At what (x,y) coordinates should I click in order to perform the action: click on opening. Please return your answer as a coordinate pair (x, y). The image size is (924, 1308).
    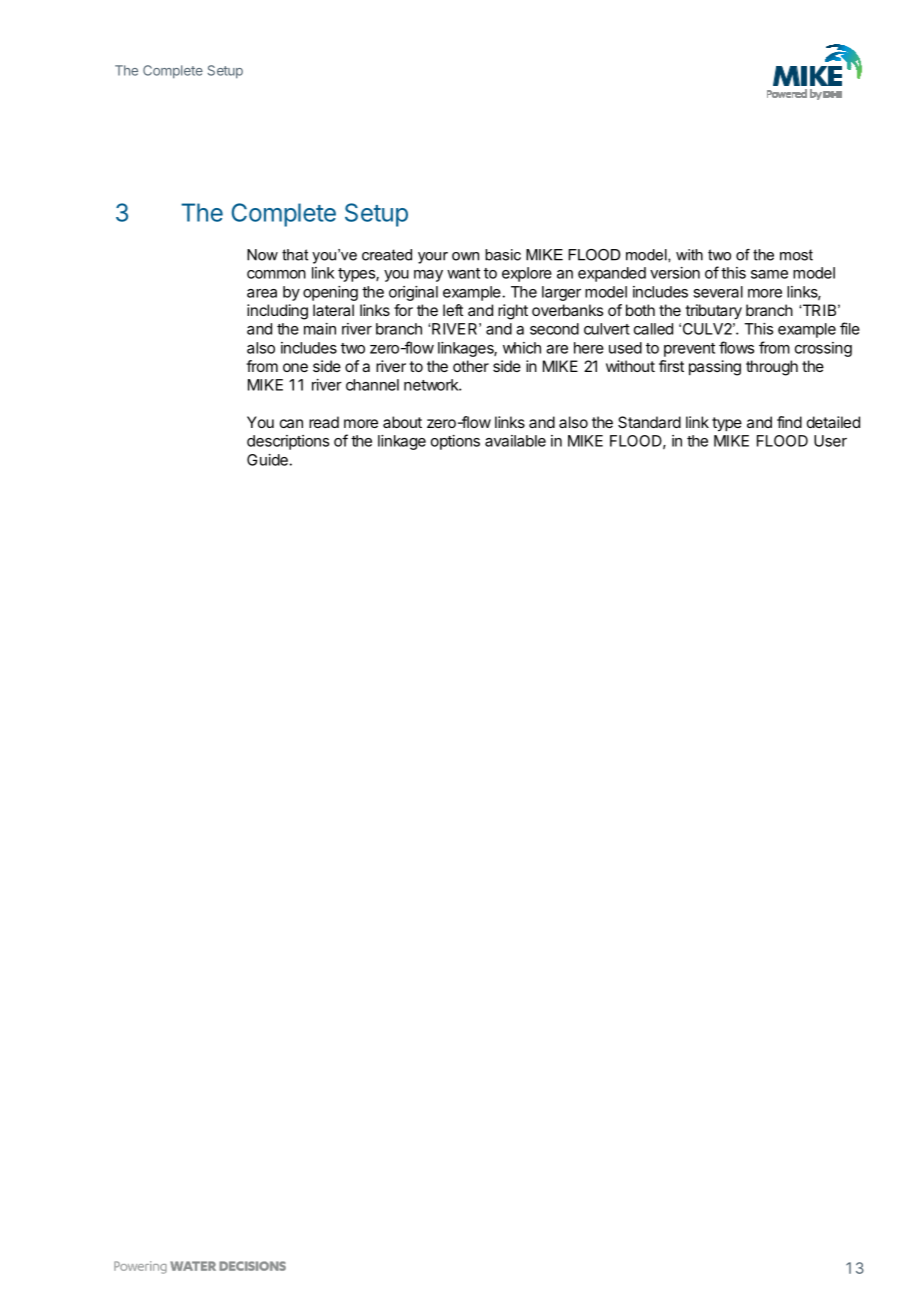
    Looking at the image, I should click on (330, 293).
